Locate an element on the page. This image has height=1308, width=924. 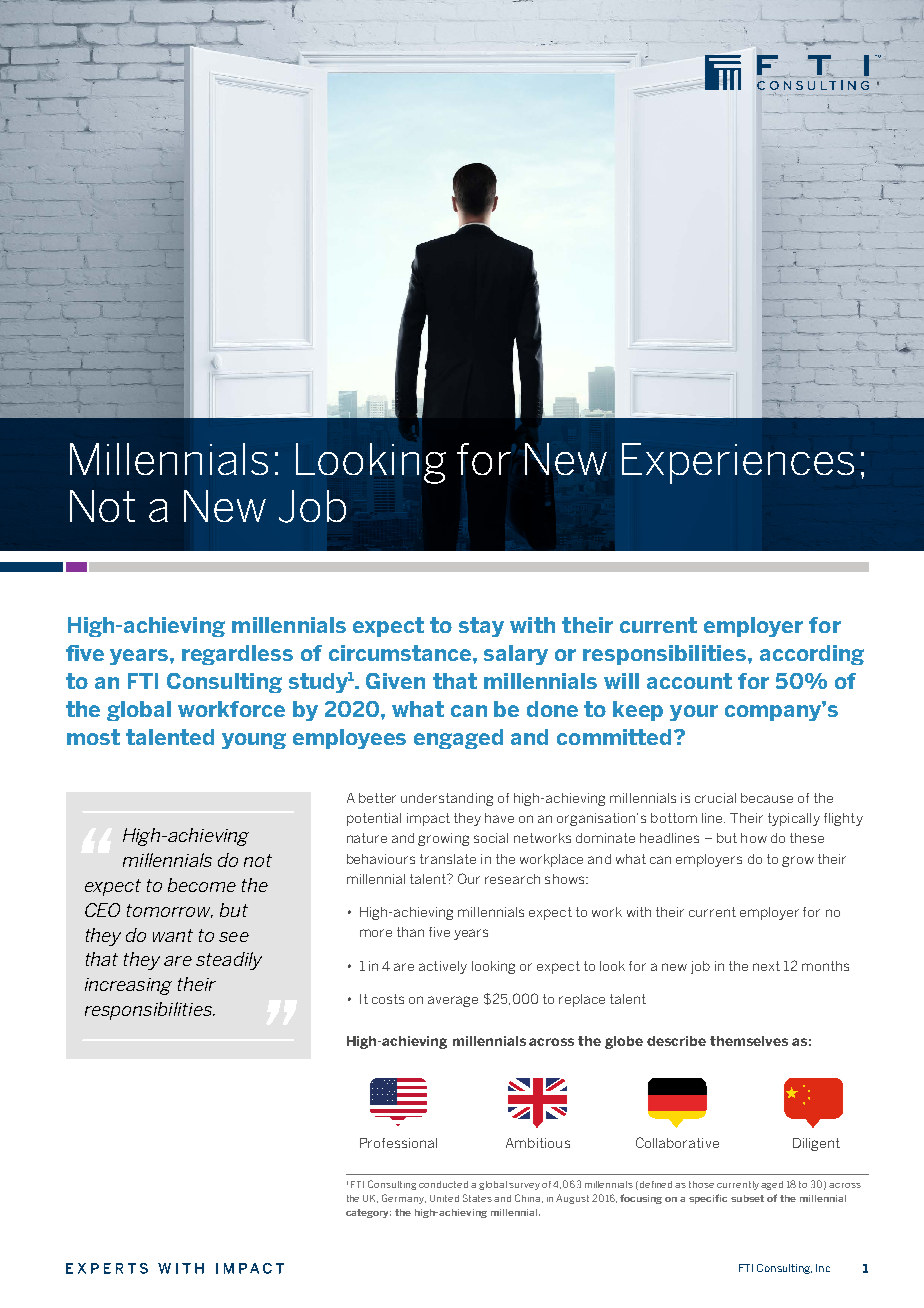
States is located at coordinates (477, 1198).
